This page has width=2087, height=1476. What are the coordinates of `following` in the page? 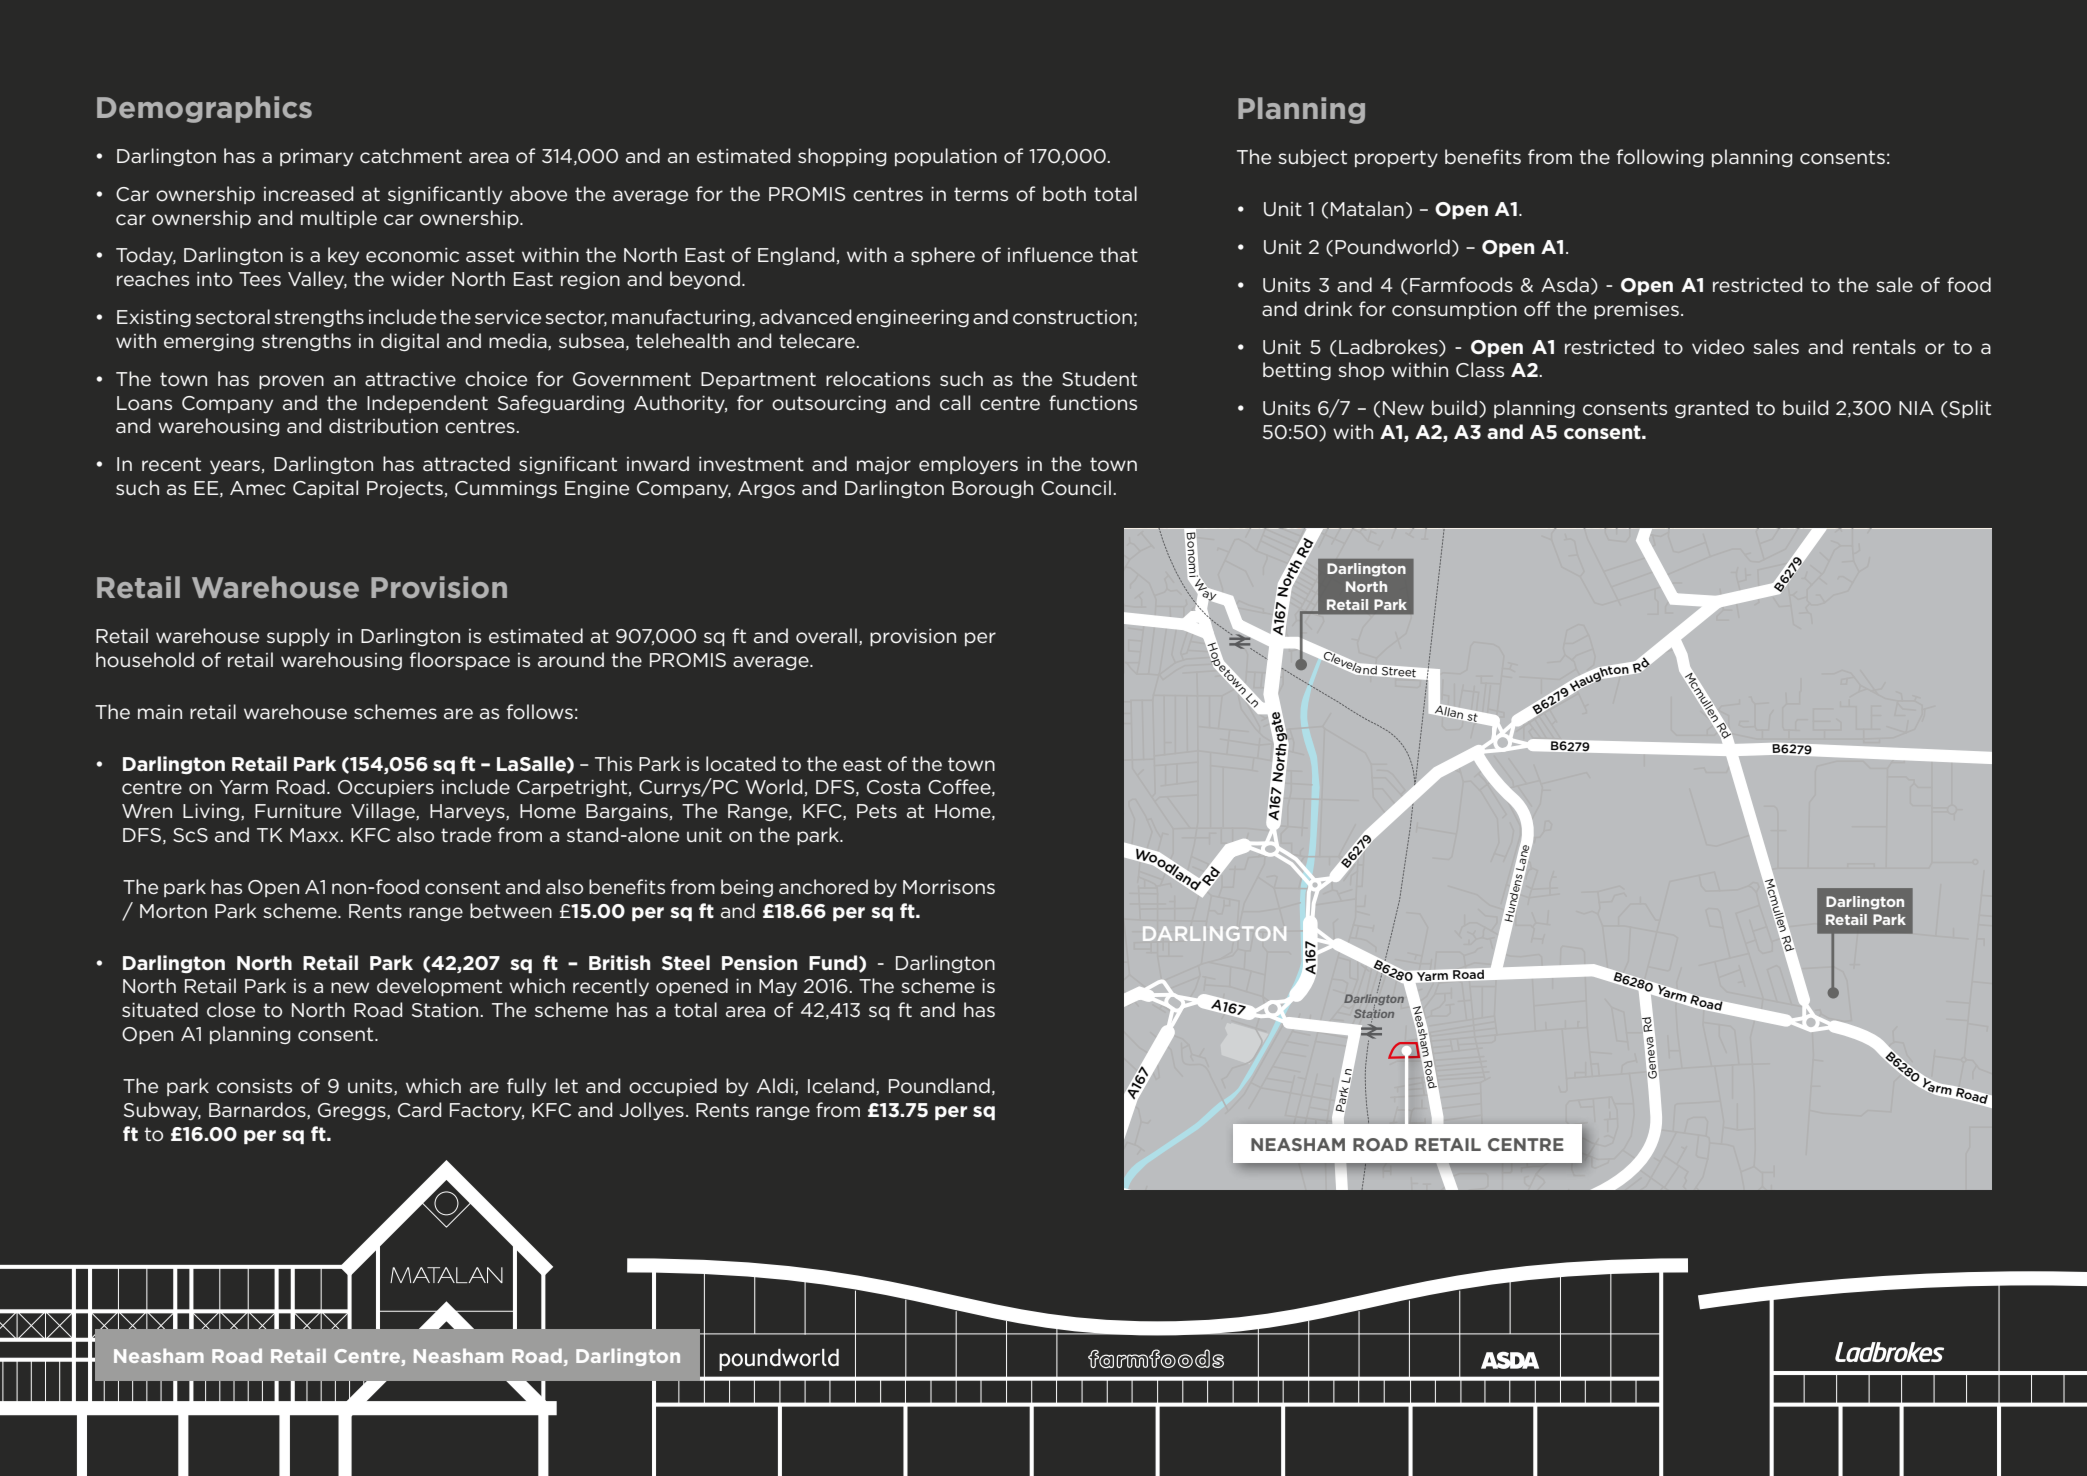 It's located at (1660, 158).
